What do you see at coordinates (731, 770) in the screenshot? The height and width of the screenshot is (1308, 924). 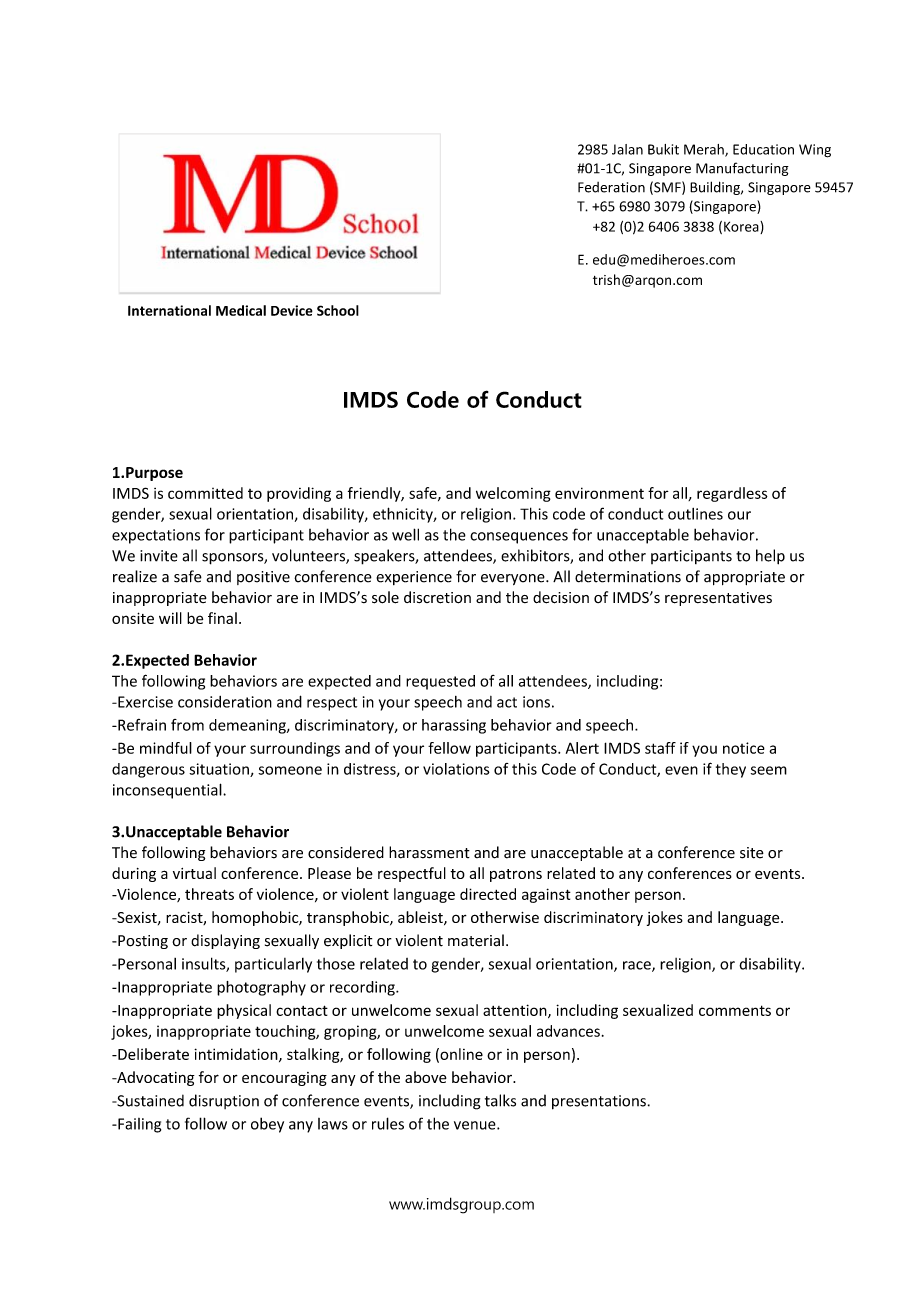 I see `they` at bounding box center [731, 770].
